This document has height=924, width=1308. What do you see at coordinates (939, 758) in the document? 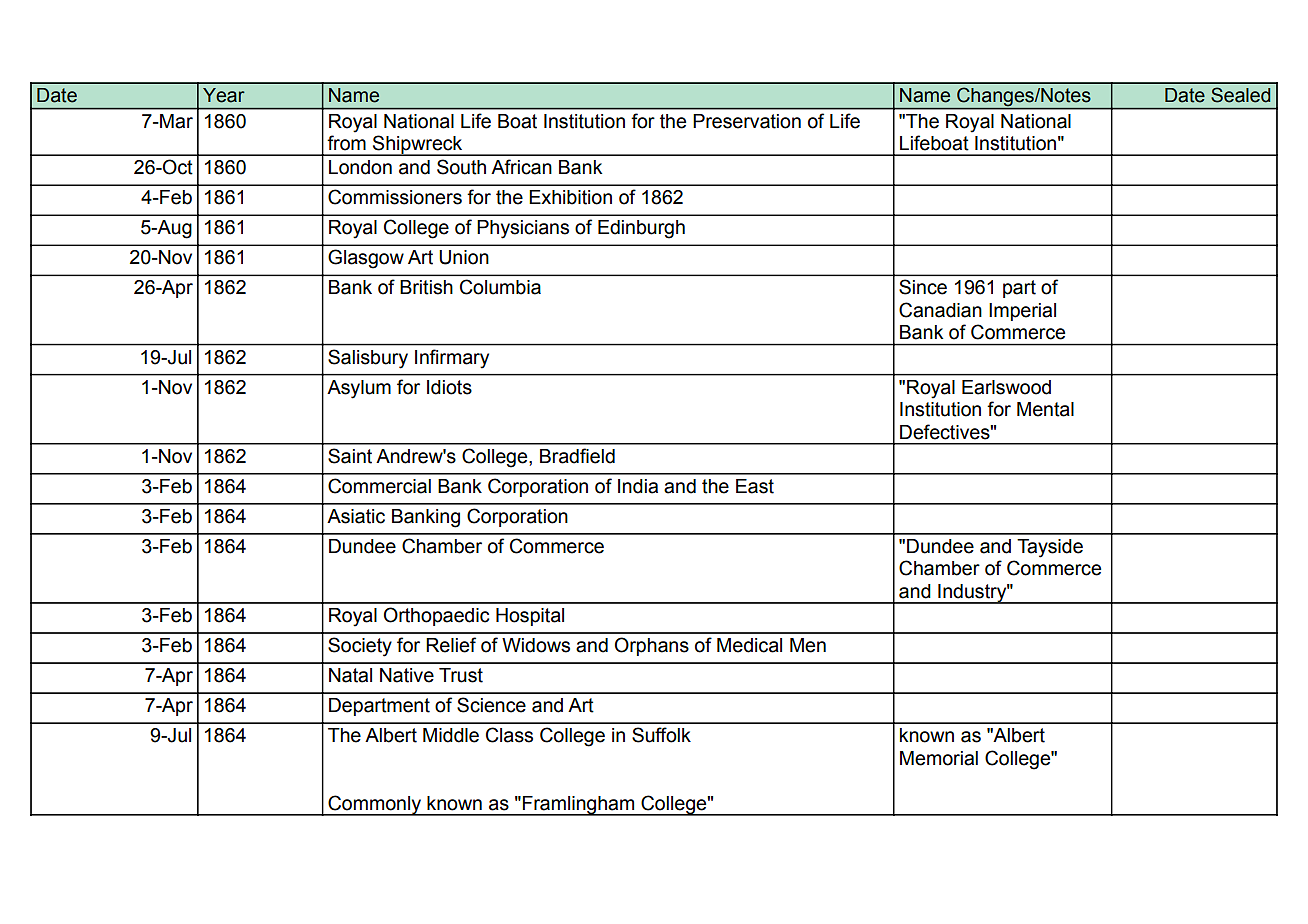
I see `Memorial` at bounding box center [939, 758].
